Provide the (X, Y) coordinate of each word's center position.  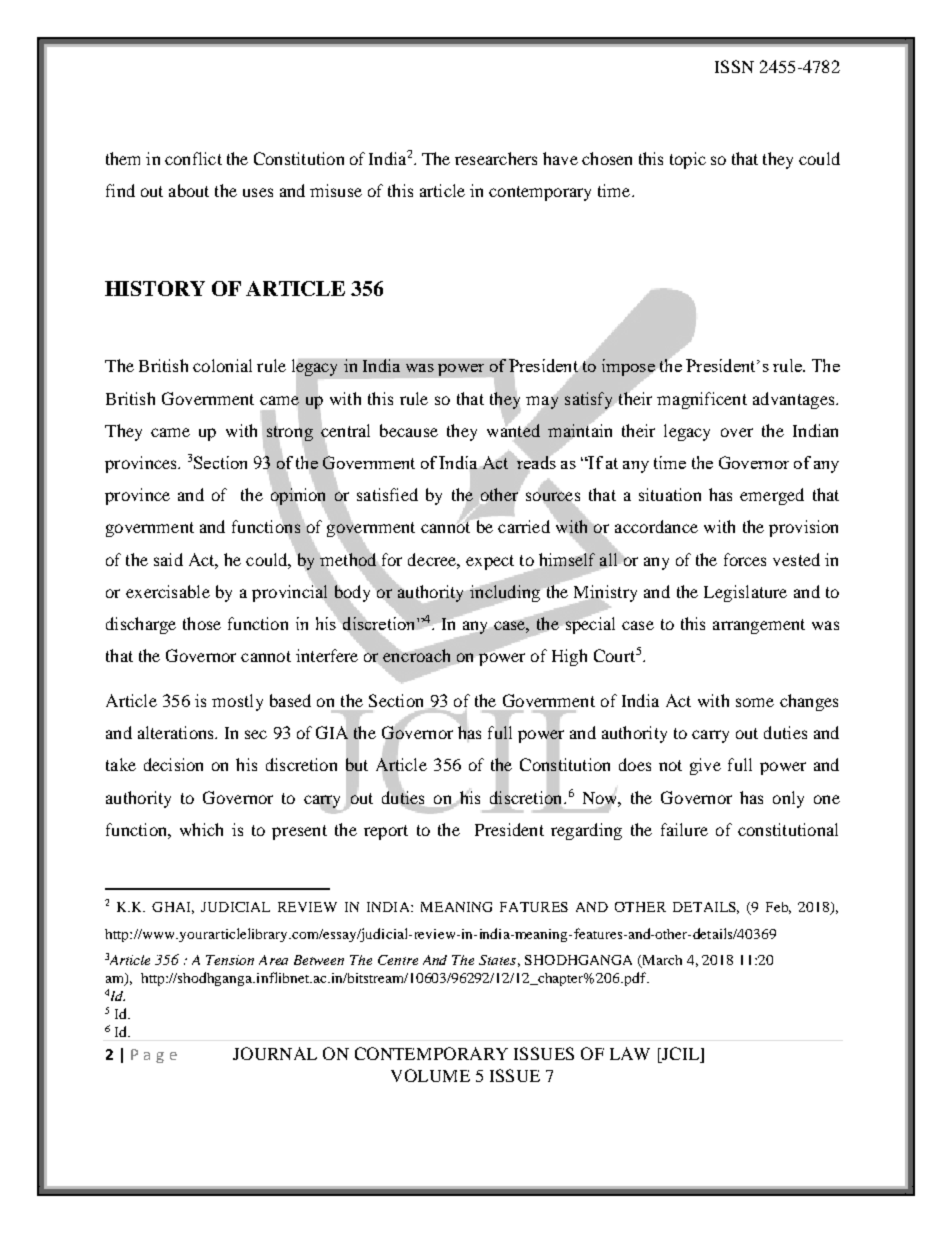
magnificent (702, 400)
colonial (222, 365)
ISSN (734, 66)
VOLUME (430, 1075)
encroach (416, 654)
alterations (177, 732)
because (409, 430)
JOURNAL (275, 1053)
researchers (496, 158)
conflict (193, 158)
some (755, 702)
